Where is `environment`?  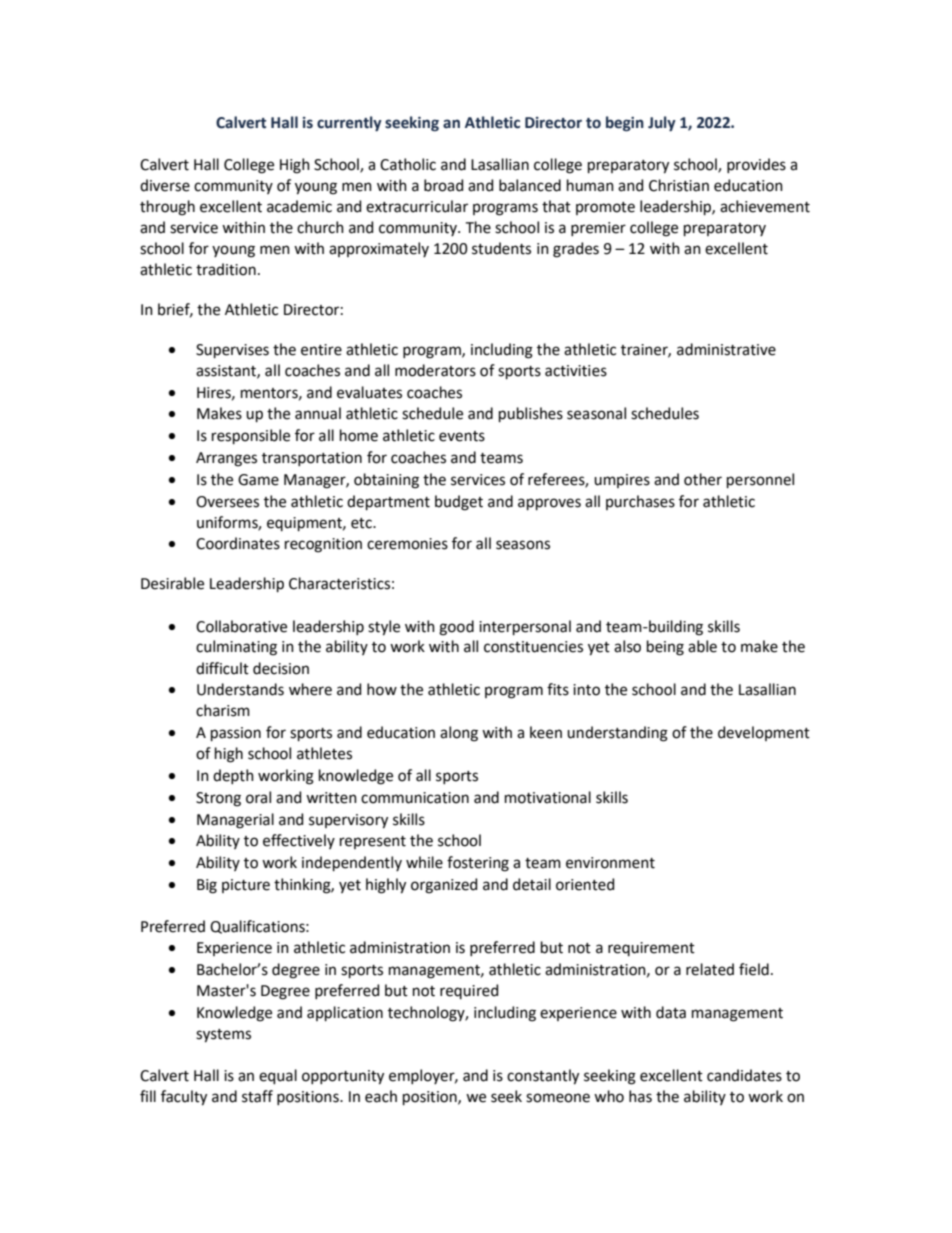 environment is located at coordinates (610, 863).
